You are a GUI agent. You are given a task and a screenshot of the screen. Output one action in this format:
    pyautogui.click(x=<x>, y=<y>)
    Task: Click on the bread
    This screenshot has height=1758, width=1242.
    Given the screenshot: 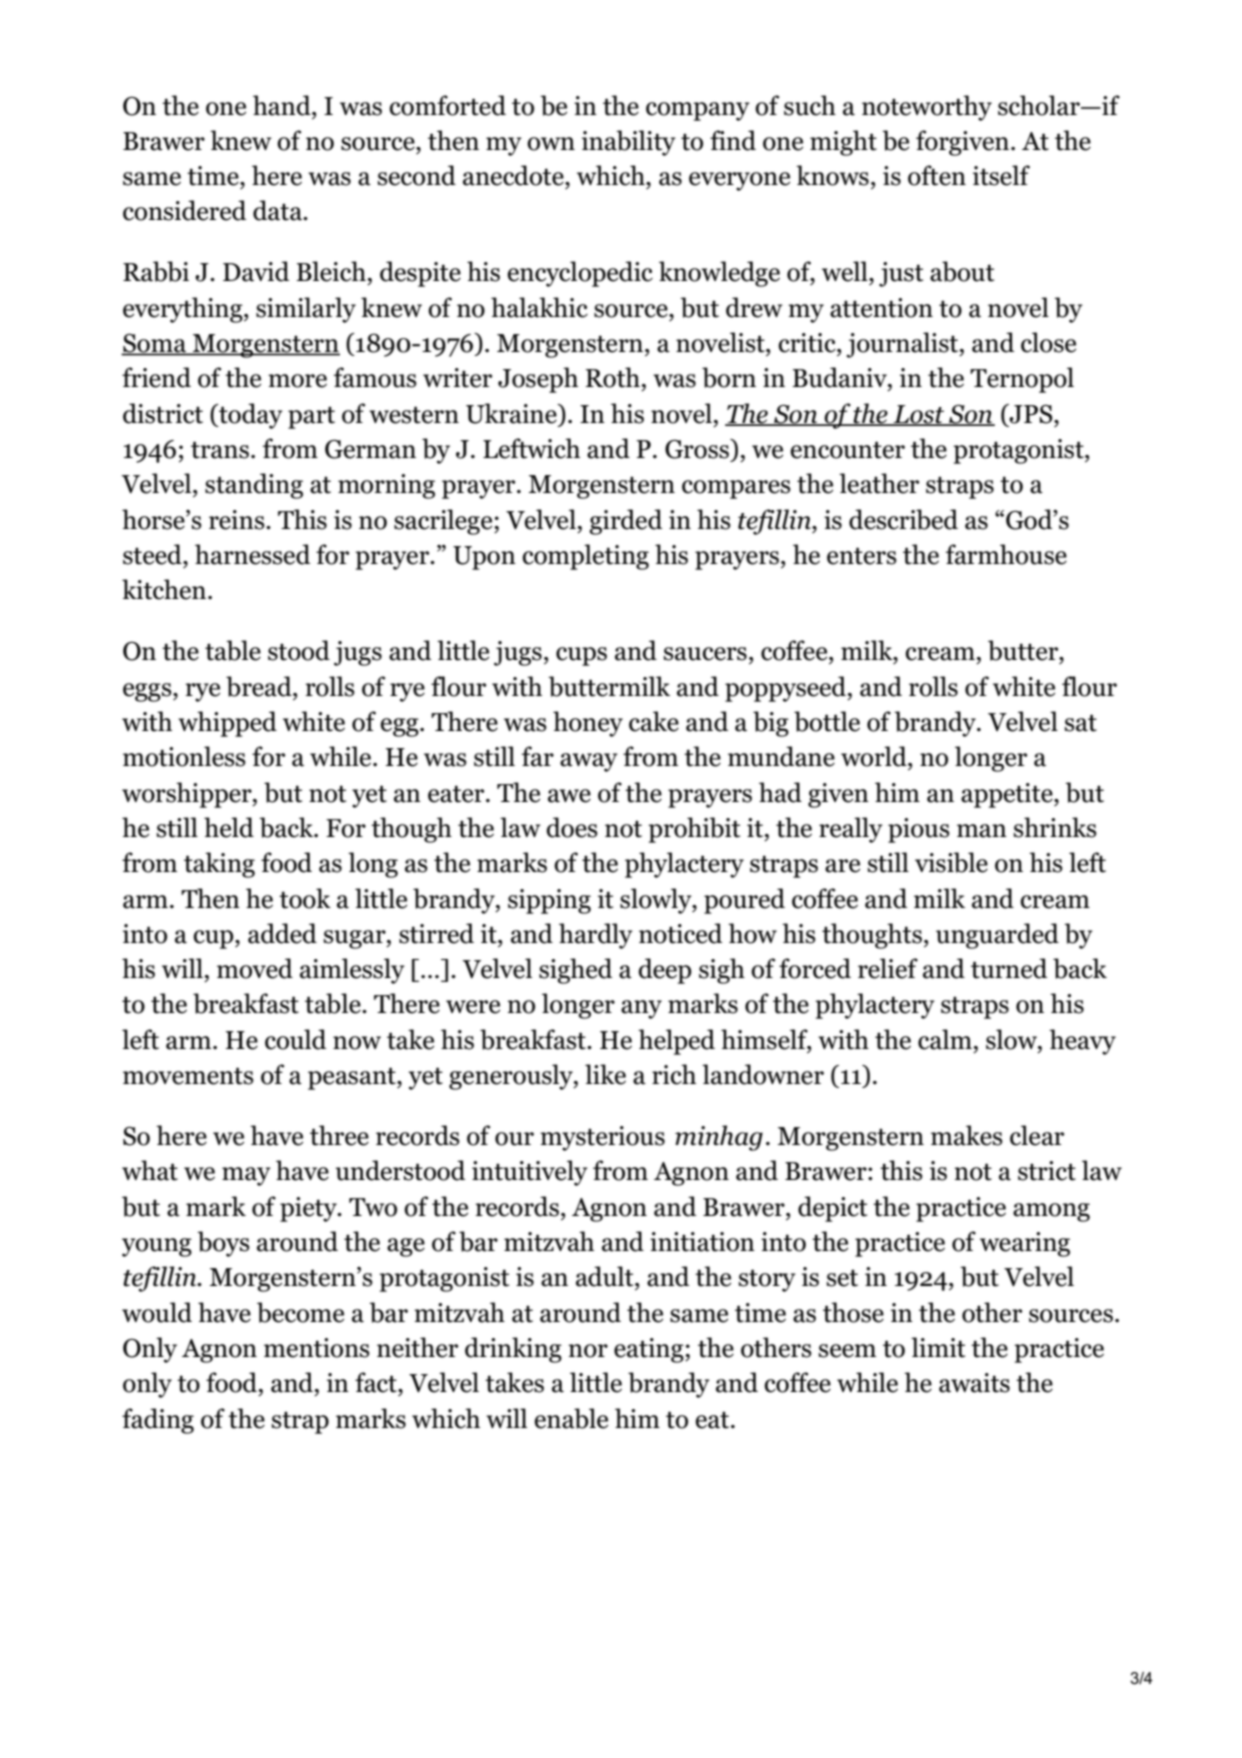 What is the action you would take?
    pyautogui.click(x=260, y=686)
